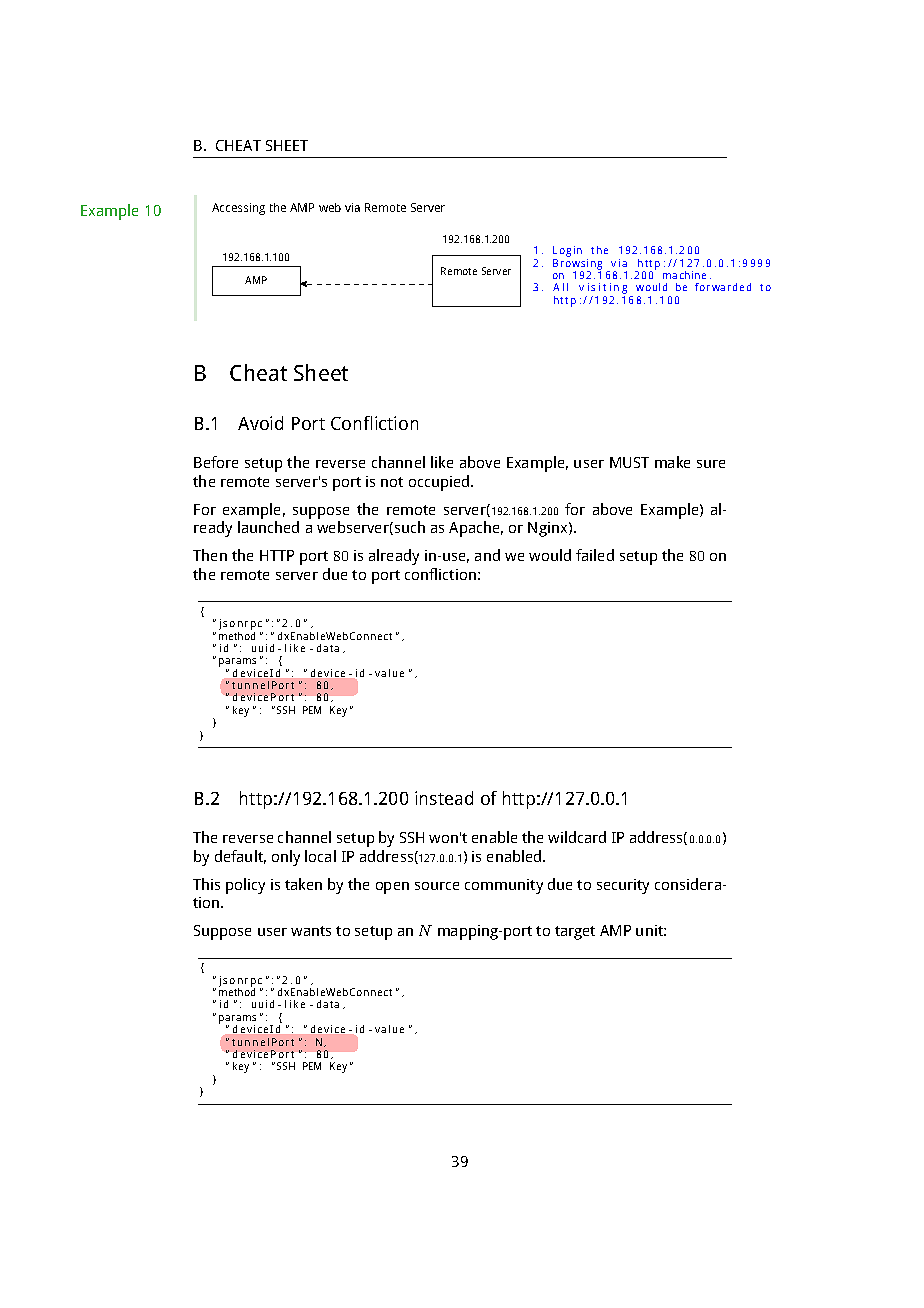  What do you see at coordinates (595, 555) in the page?
I see `failed` at bounding box center [595, 555].
